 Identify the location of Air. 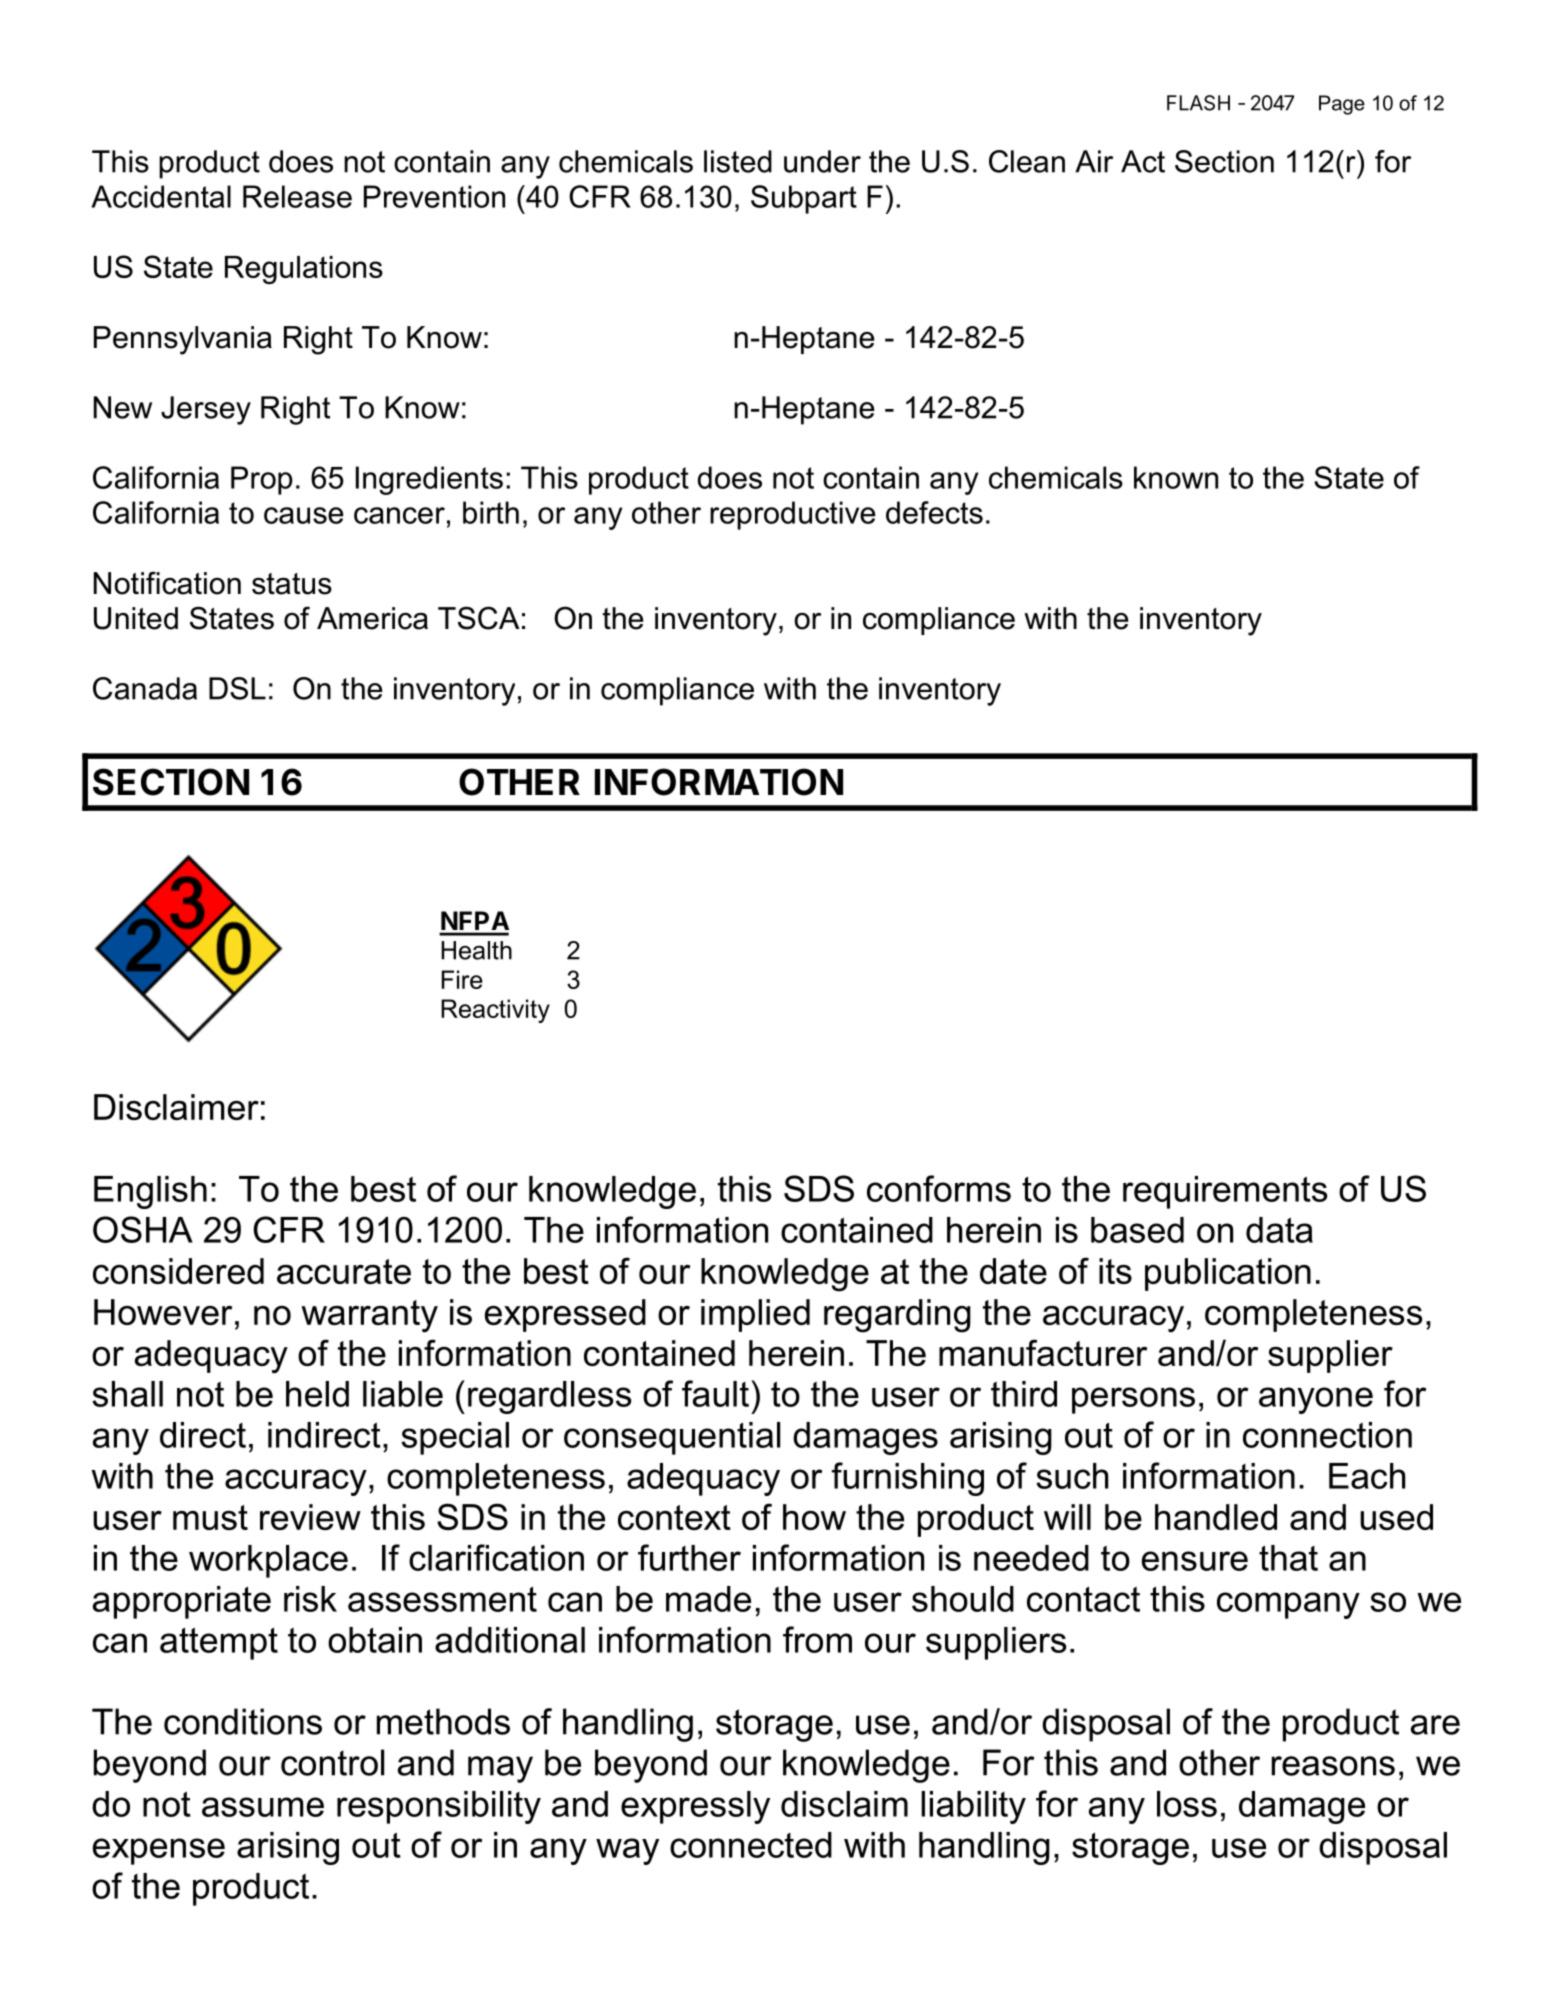
(1094, 161).
